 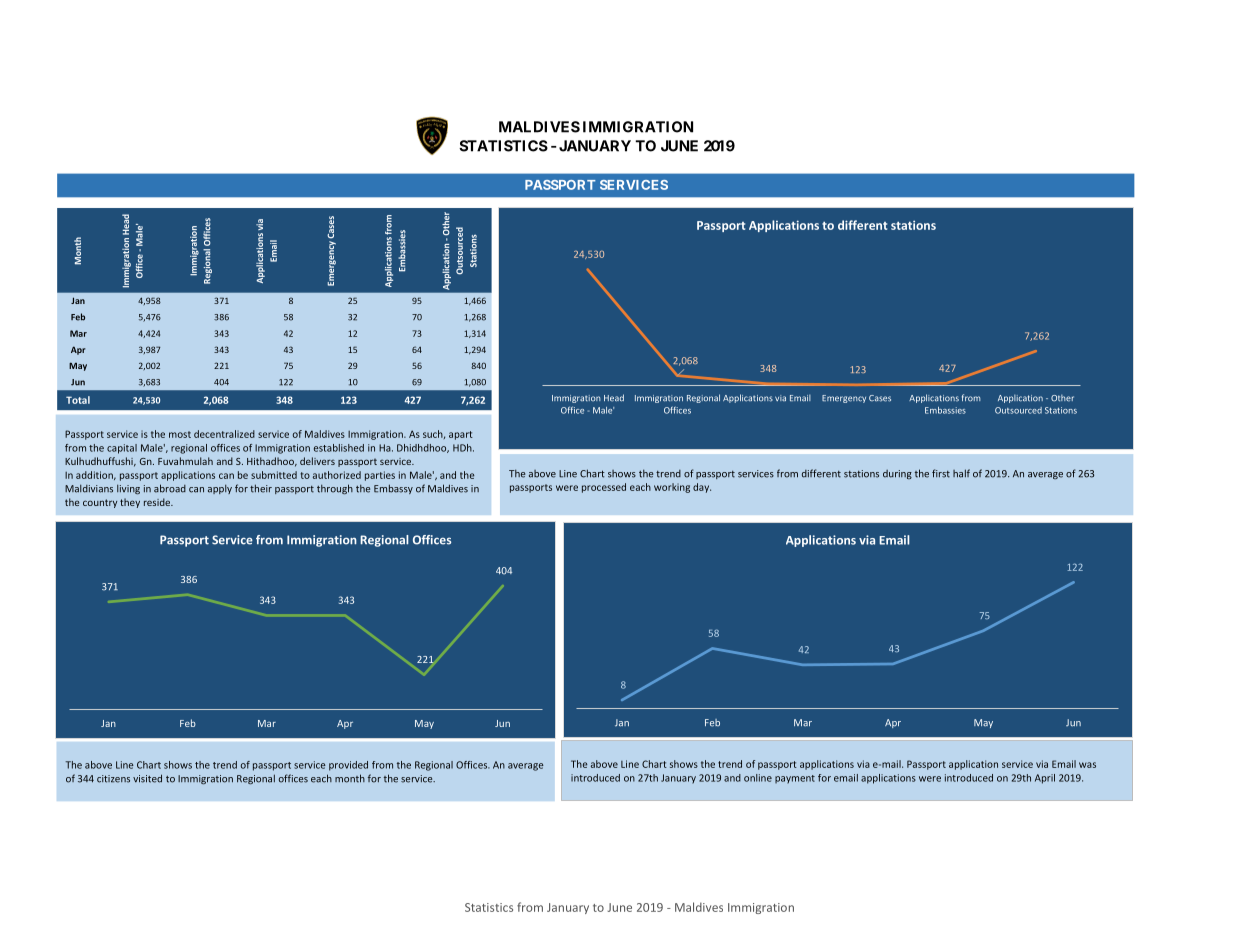 What do you see at coordinates (461, 435) in the screenshot?
I see `apart` at bounding box center [461, 435].
